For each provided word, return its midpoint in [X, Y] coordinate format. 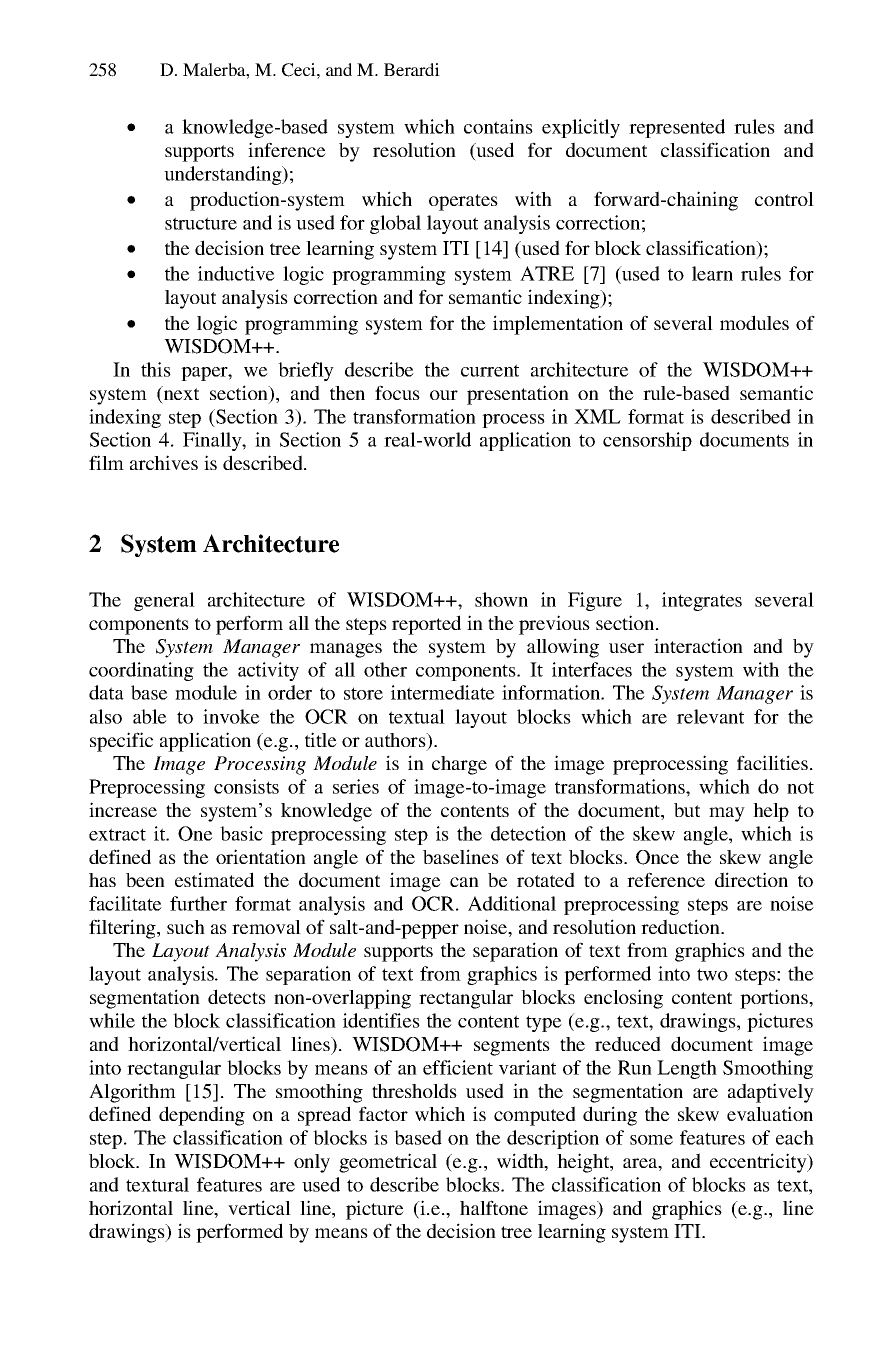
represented [677, 128]
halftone [494, 1207]
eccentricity [759, 1163]
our [444, 395]
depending [202, 1116]
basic [241, 833]
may [727, 814]
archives [164, 462]
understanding [224, 175]
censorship [647, 441]
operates [463, 202]
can [464, 882]
